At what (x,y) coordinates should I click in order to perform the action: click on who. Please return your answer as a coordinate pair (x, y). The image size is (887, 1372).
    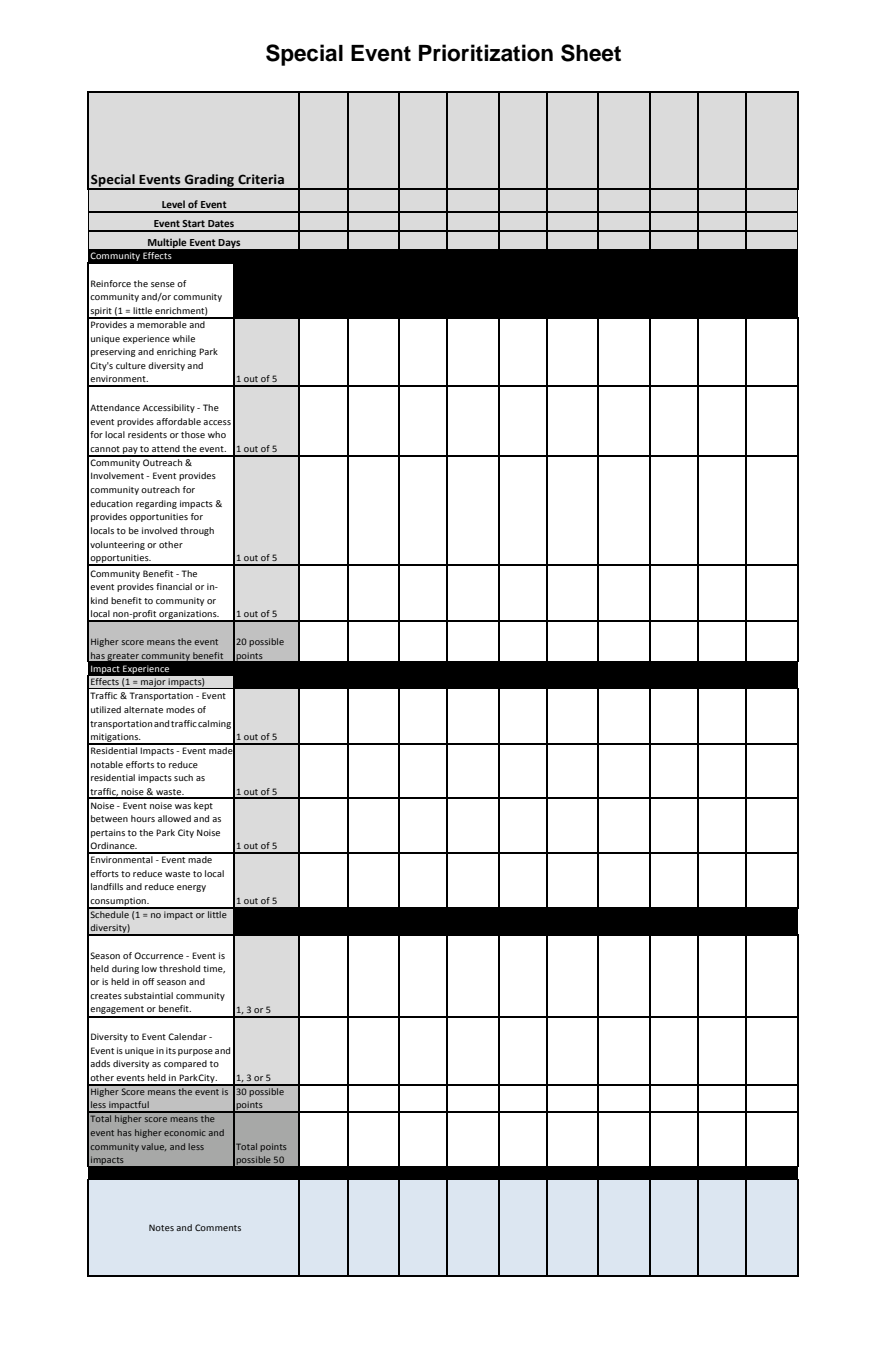
    Looking at the image, I should click on (217, 434).
